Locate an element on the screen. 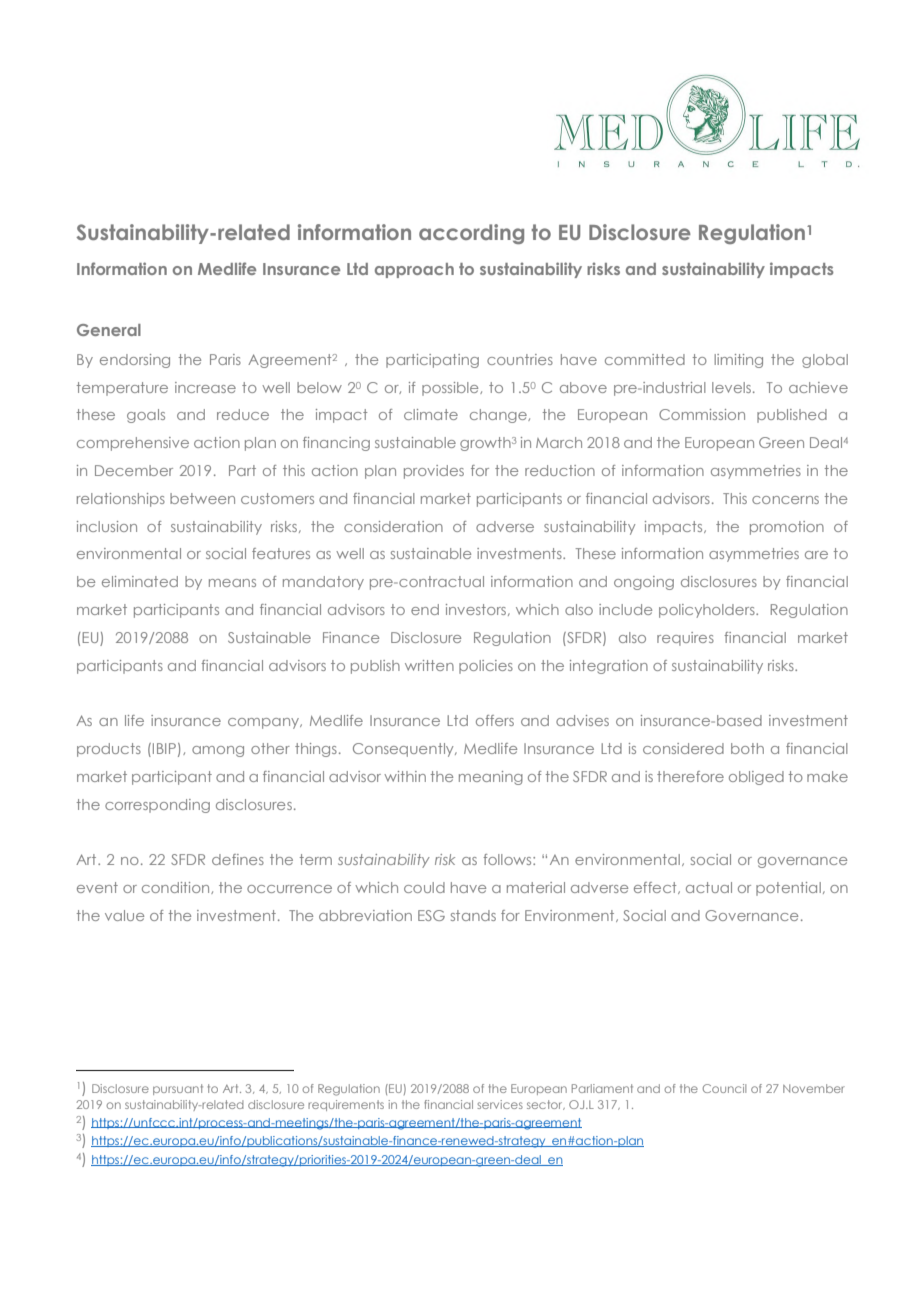 The width and height of the screenshot is (924, 1308). General is located at coordinates (109, 330).
